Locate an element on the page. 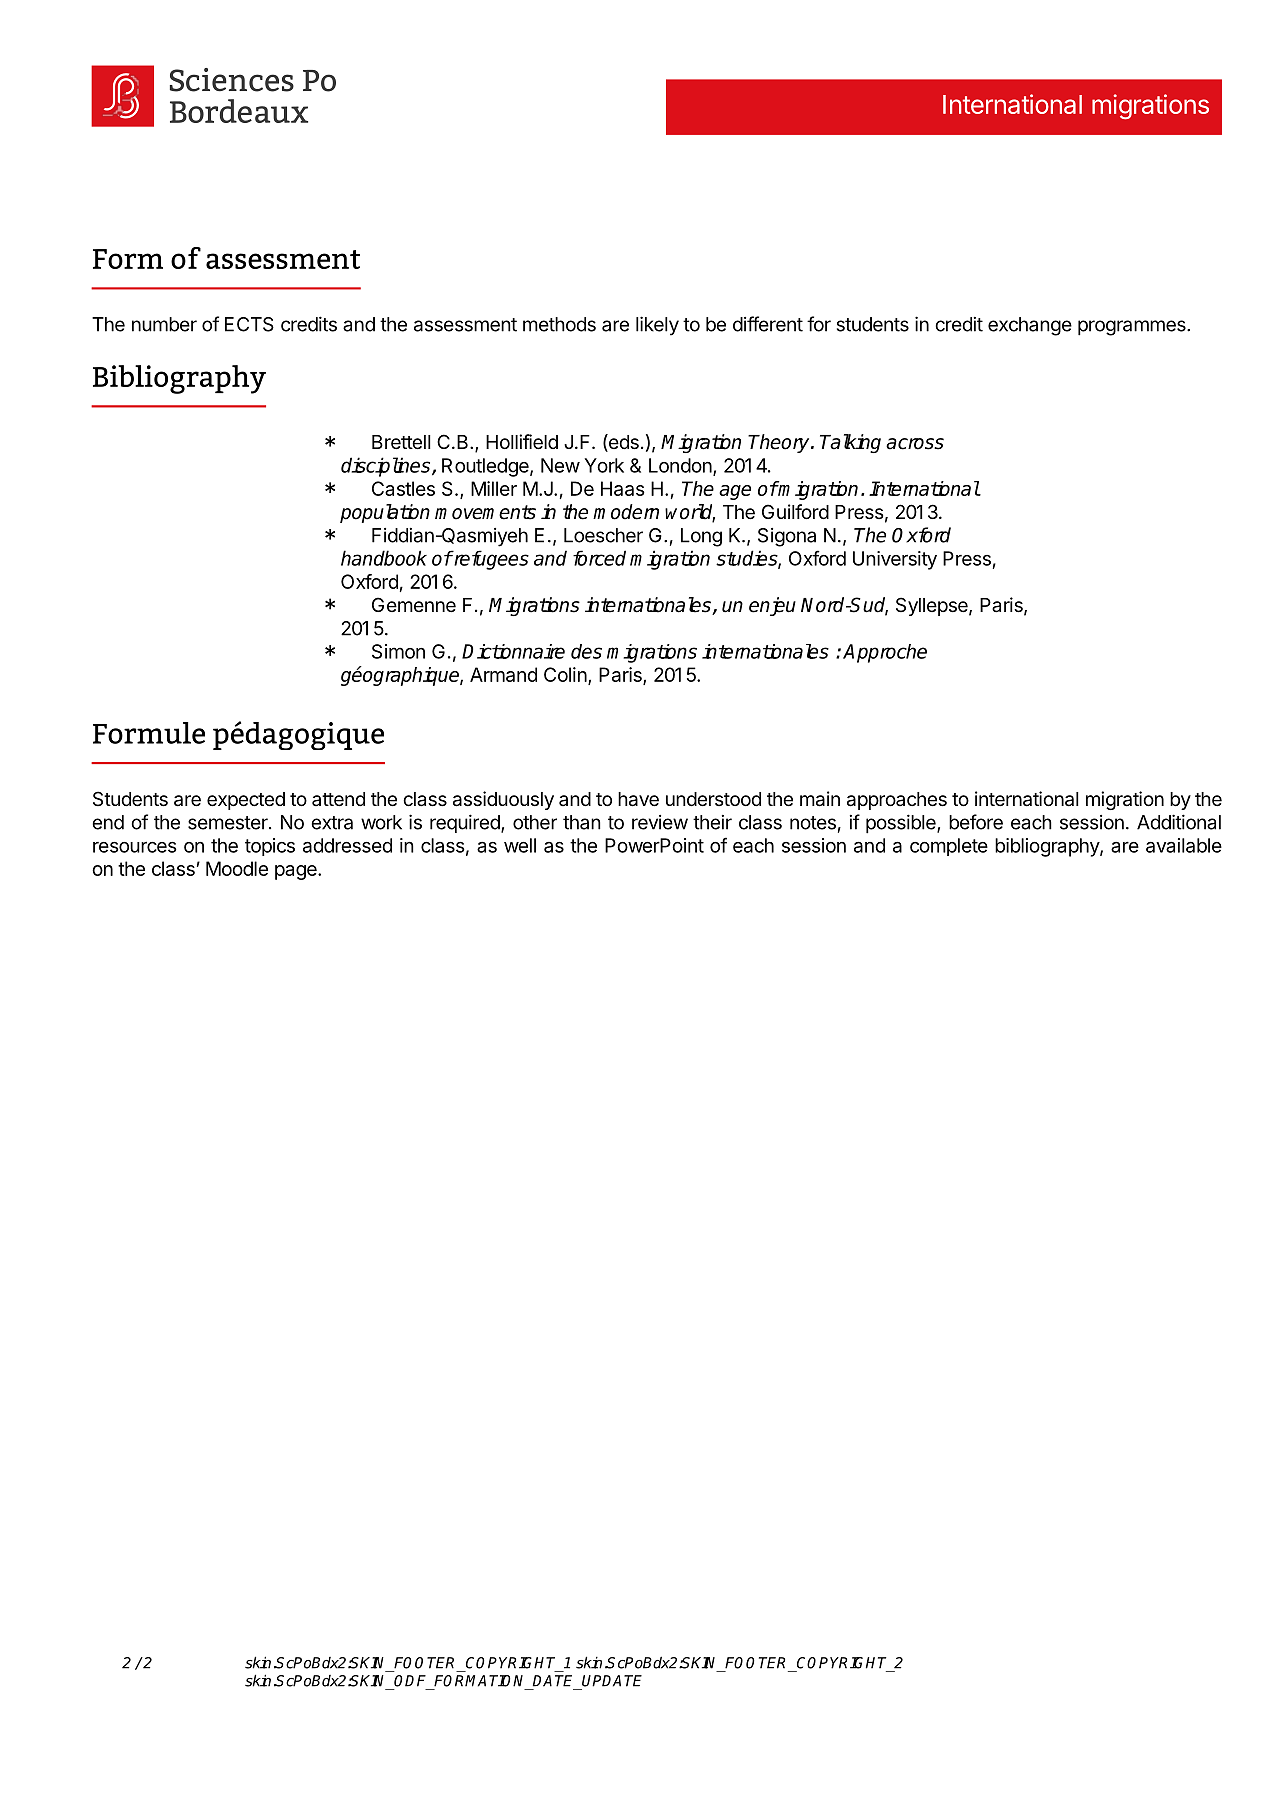 Image resolution: width=1283 pixels, height=1814 pixels. ECTS is located at coordinates (249, 324).
